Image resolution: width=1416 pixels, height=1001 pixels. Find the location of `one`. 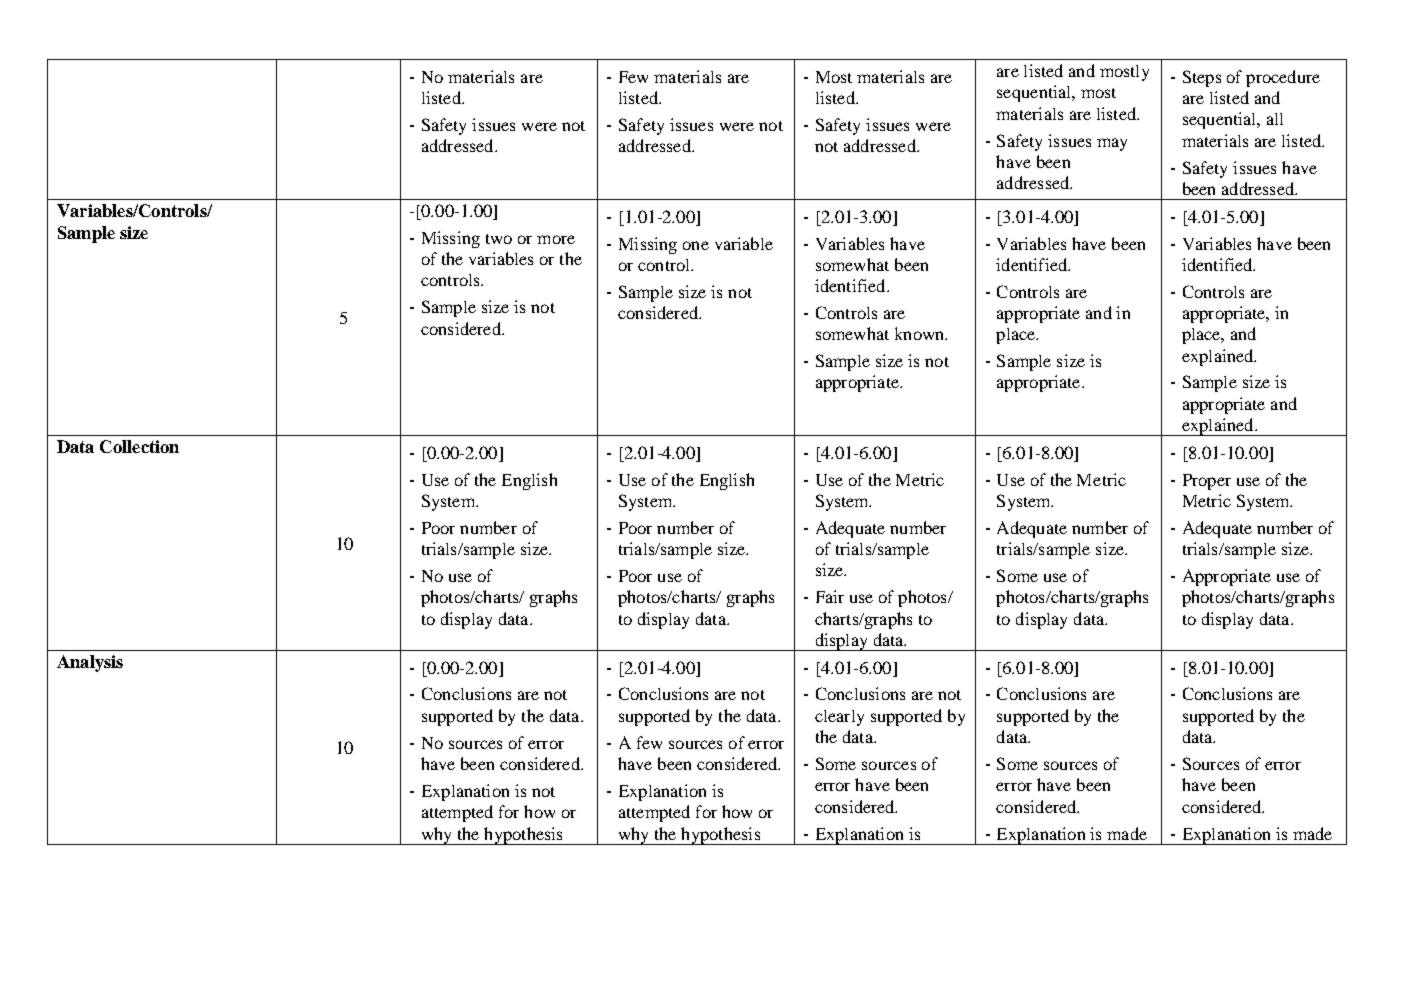

one is located at coordinates (696, 245).
